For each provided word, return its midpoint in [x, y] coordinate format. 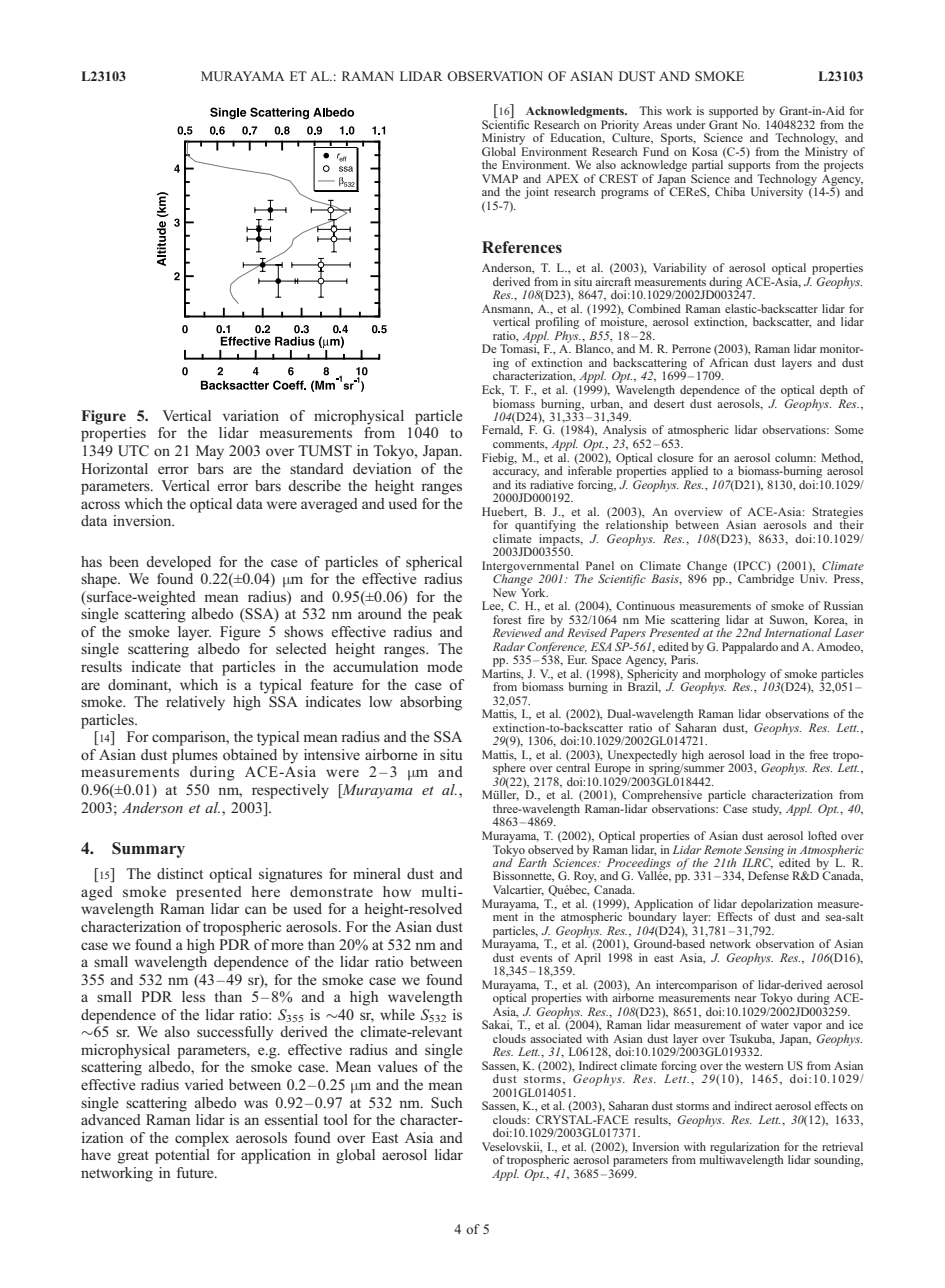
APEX [562, 178]
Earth [532, 862]
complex [202, 1139]
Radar [509, 646]
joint [537, 193]
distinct [180, 873]
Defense [768, 875]
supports [749, 168]
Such [446, 1102]
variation [251, 415]
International [798, 632]
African [728, 362]
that [201, 666]
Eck [493, 390]
